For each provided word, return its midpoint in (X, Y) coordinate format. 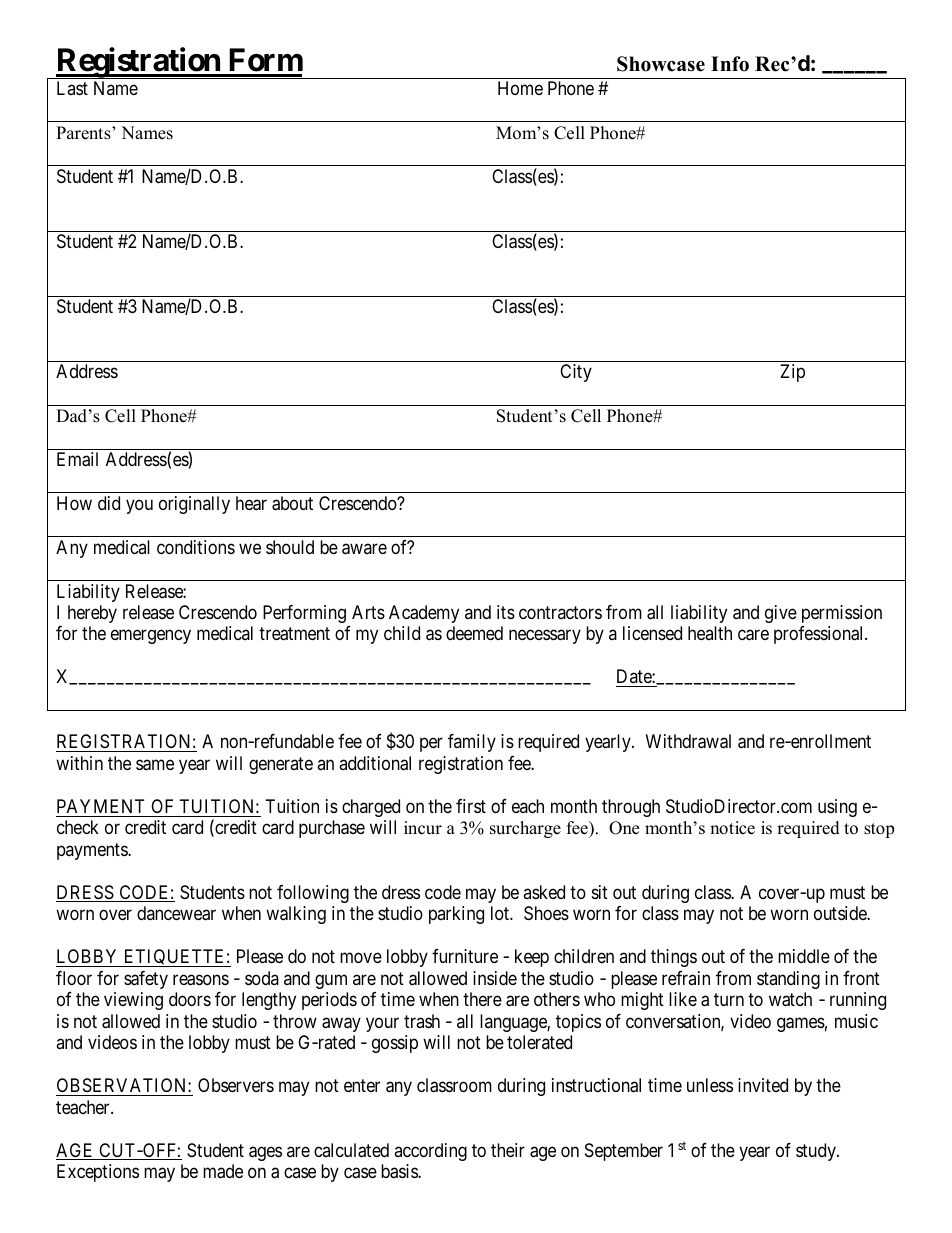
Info (730, 64)
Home (520, 88)
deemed (474, 633)
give (781, 614)
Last (72, 88)
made (223, 1171)
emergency (151, 637)
